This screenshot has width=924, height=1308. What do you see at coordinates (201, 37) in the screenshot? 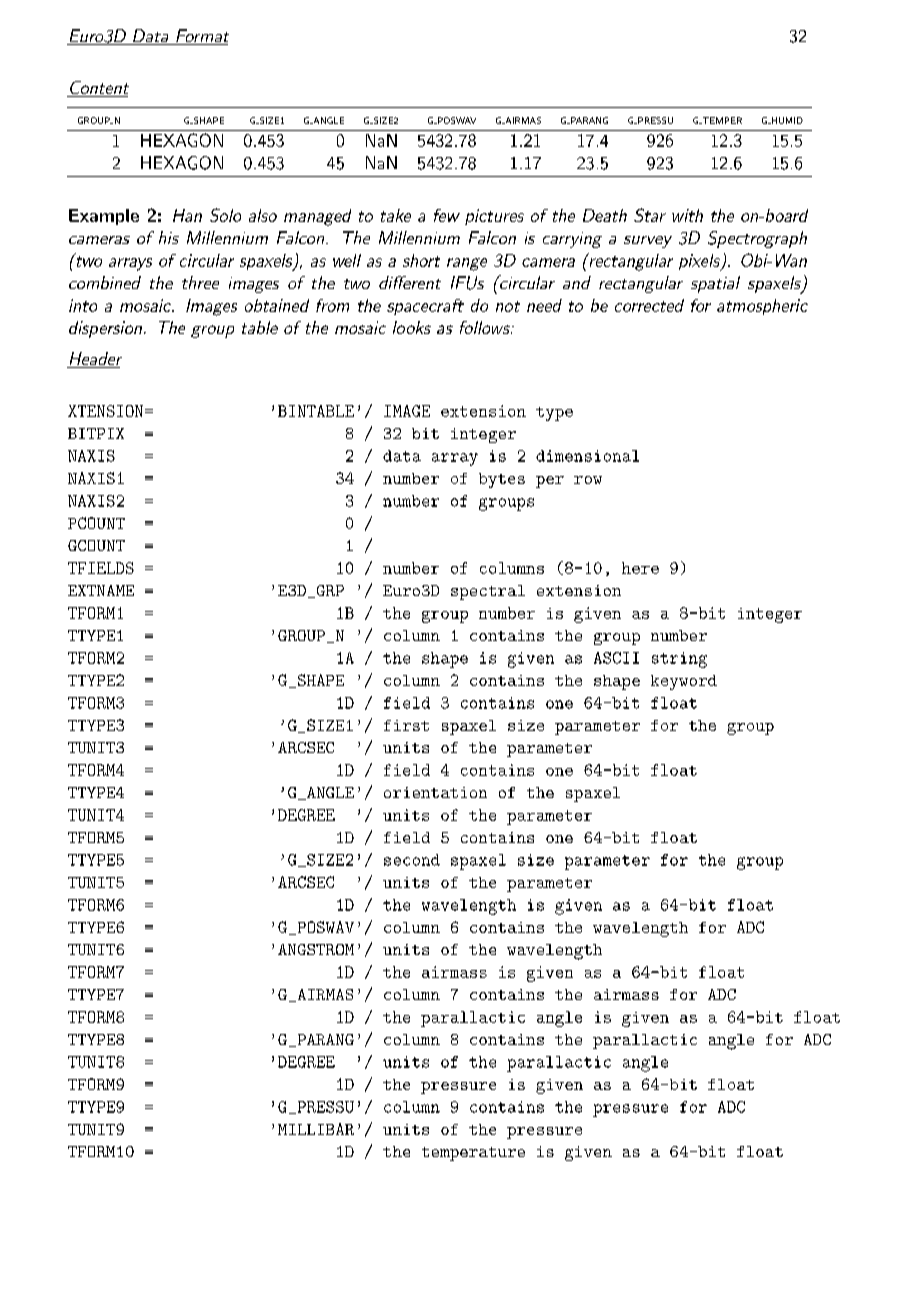
I see `Format` at bounding box center [201, 37].
